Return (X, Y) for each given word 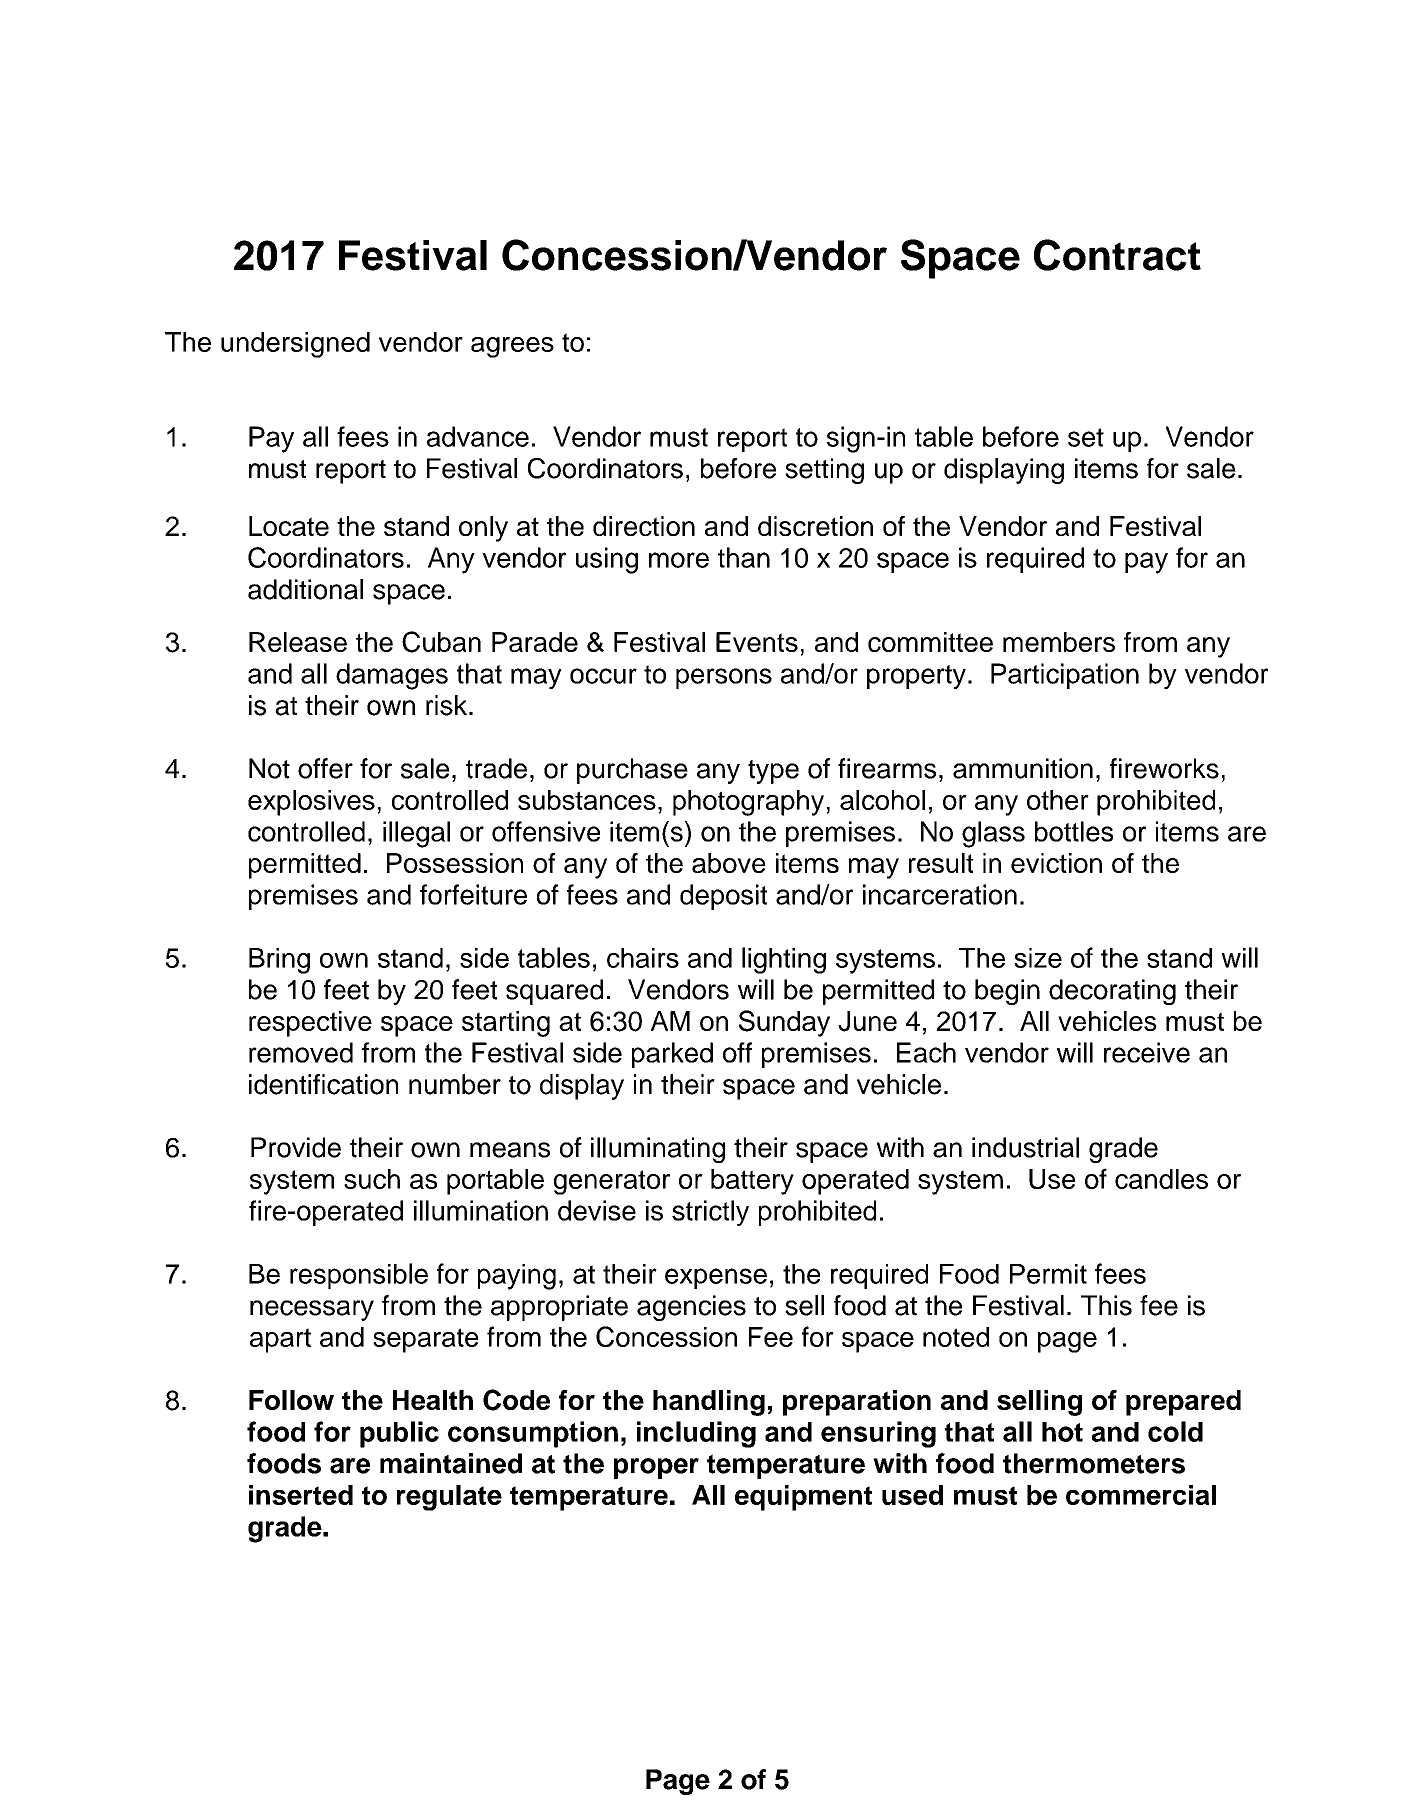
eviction (1056, 863)
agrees (512, 347)
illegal (416, 834)
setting (824, 471)
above (729, 863)
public (399, 1434)
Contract (1117, 255)
